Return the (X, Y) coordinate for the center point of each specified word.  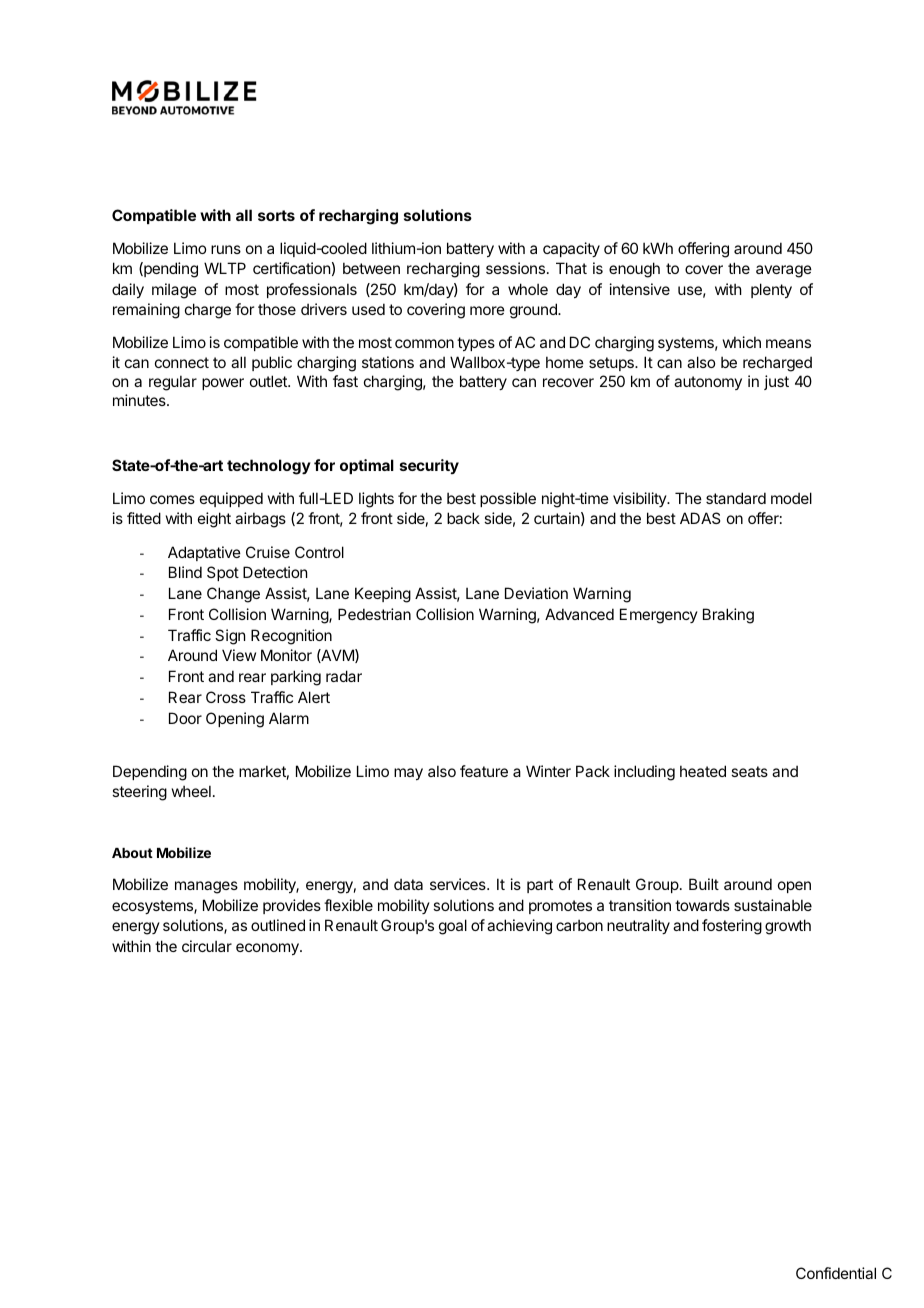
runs (226, 249)
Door (185, 718)
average (784, 271)
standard (736, 498)
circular (207, 946)
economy (268, 949)
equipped (231, 499)
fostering (732, 927)
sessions (515, 268)
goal (453, 927)
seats (749, 771)
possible (508, 499)
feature (484, 771)
